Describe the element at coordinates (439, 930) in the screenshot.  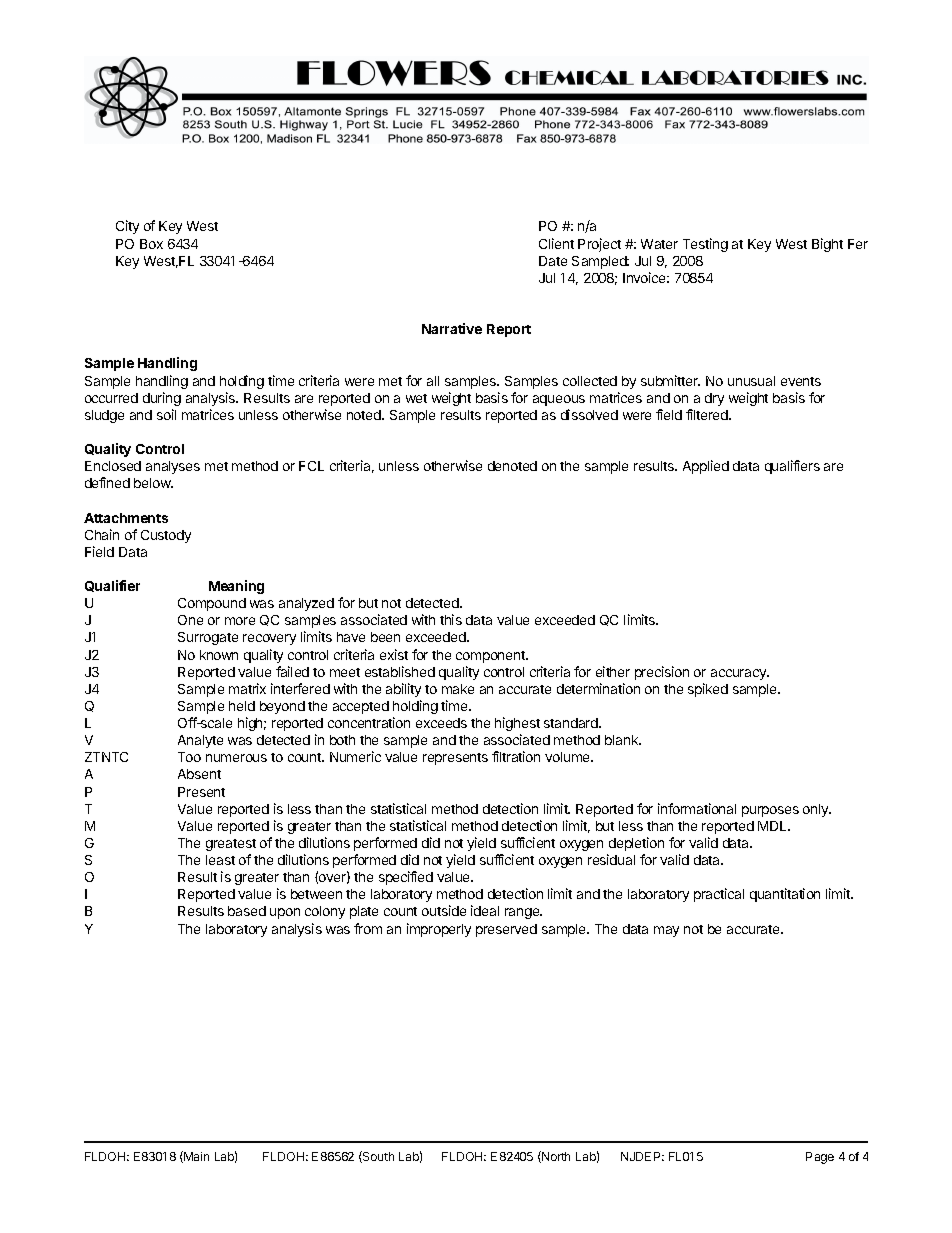
I see `improperly` at that location.
